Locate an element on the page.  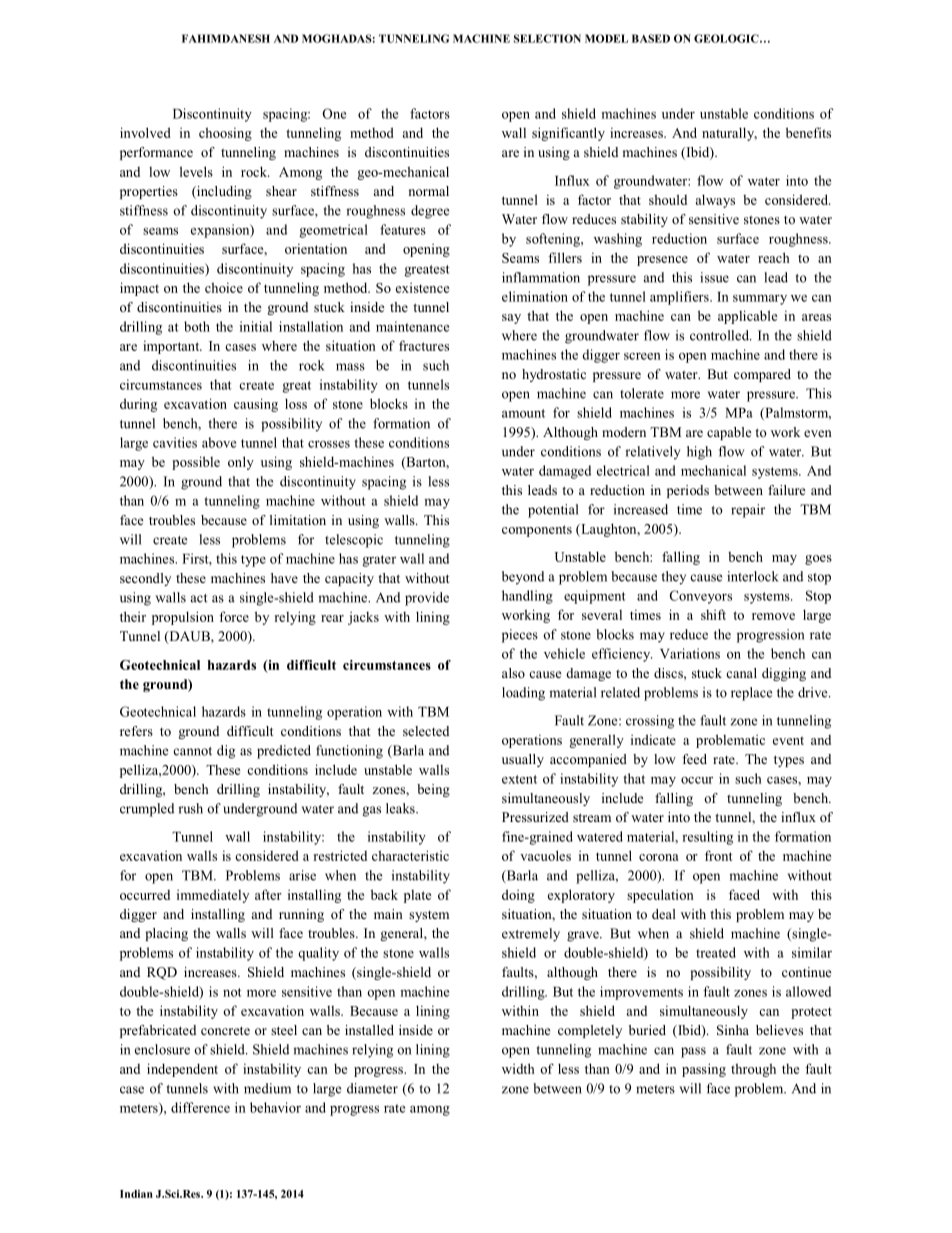
force is located at coordinates (234, 616).
